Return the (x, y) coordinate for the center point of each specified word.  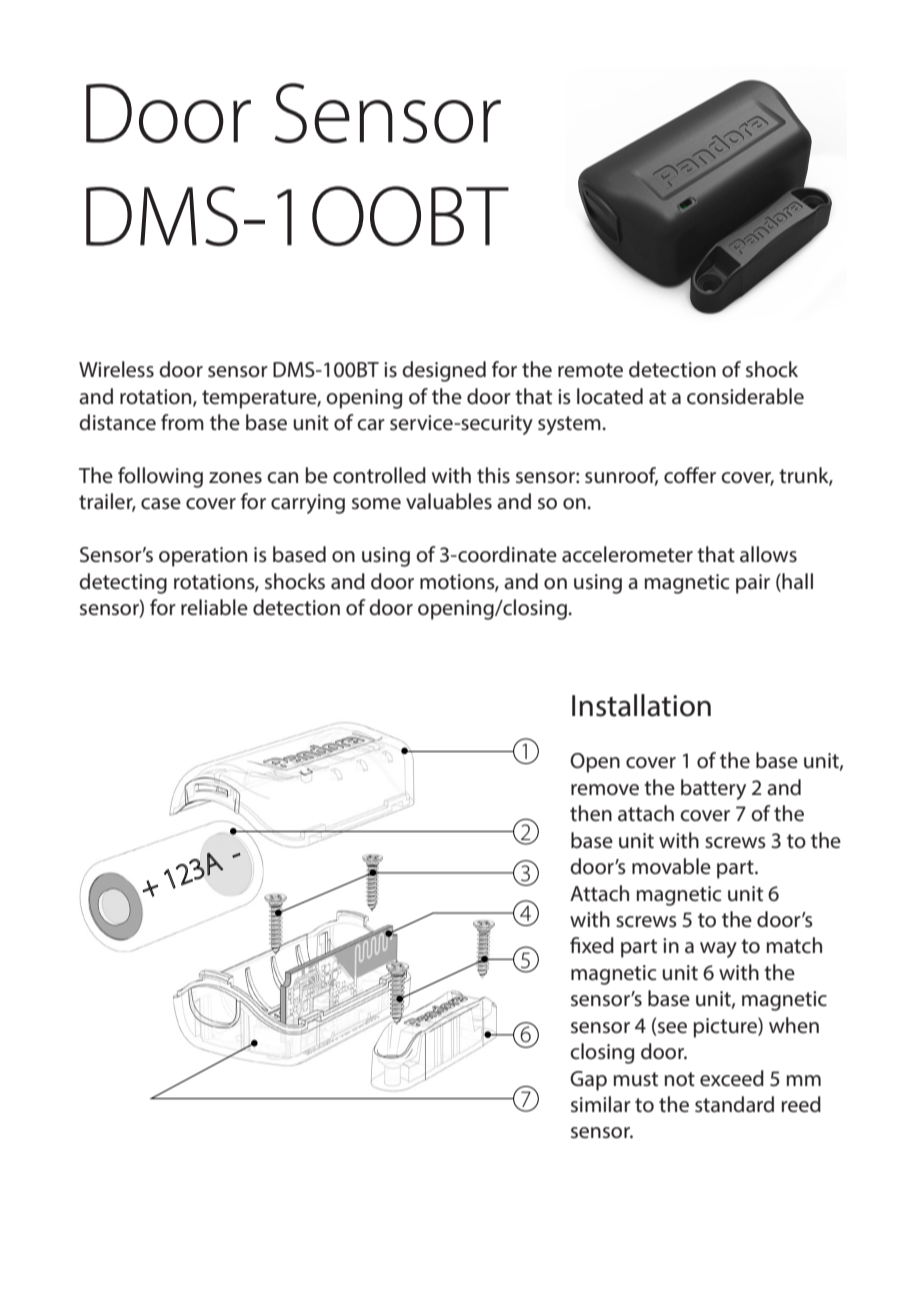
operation (203, 557)
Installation (641, 705)
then (591, 813)
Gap (588, 1081)
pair (753, 584)
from (182, 422)
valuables (449, 501)
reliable (214, 607)
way (718, 950)
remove (605, 790)
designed (444, 371)
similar (601, 1104)
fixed (592, 945)
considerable (745, 396)
